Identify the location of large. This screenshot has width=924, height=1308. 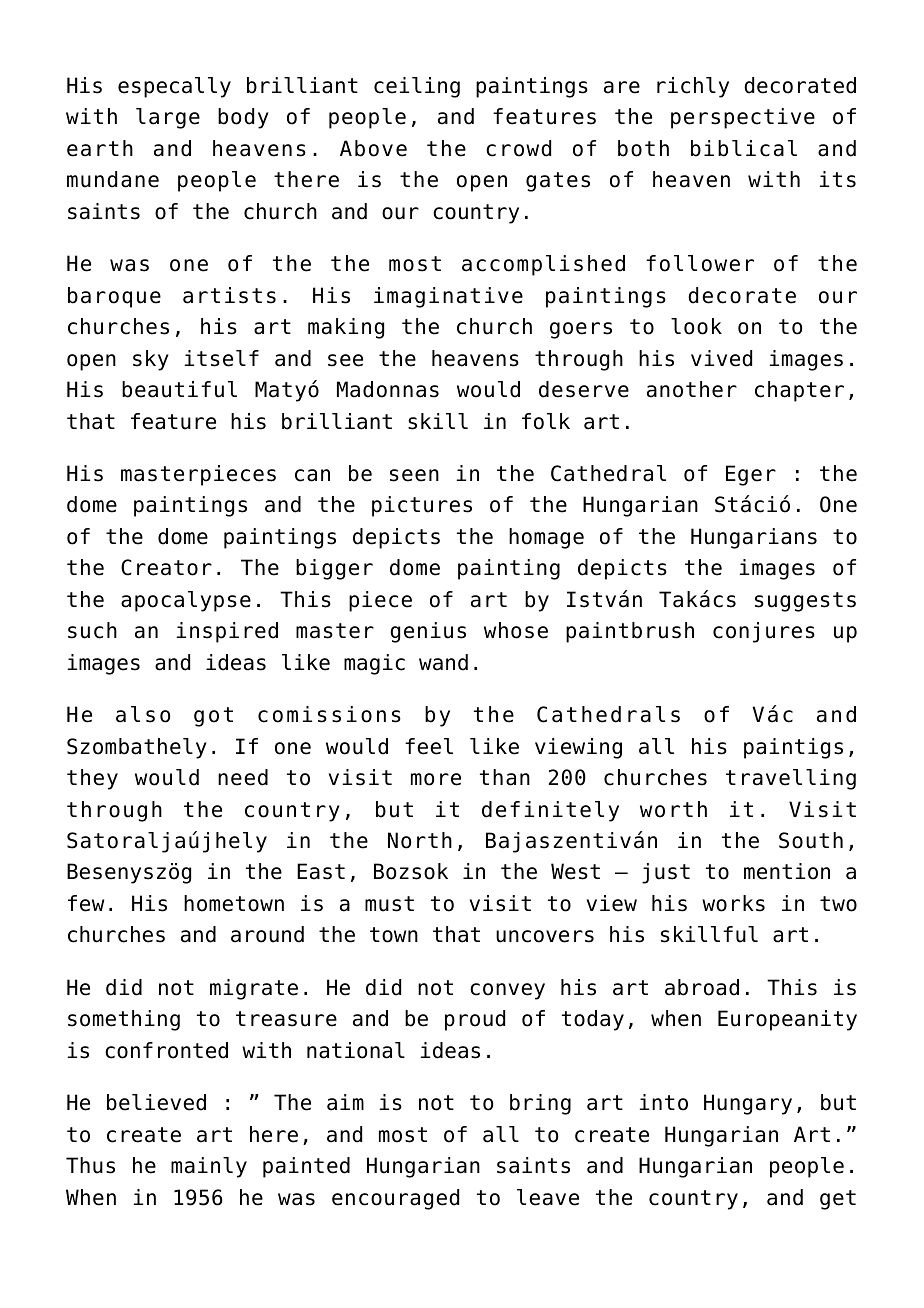
(168, 118).
